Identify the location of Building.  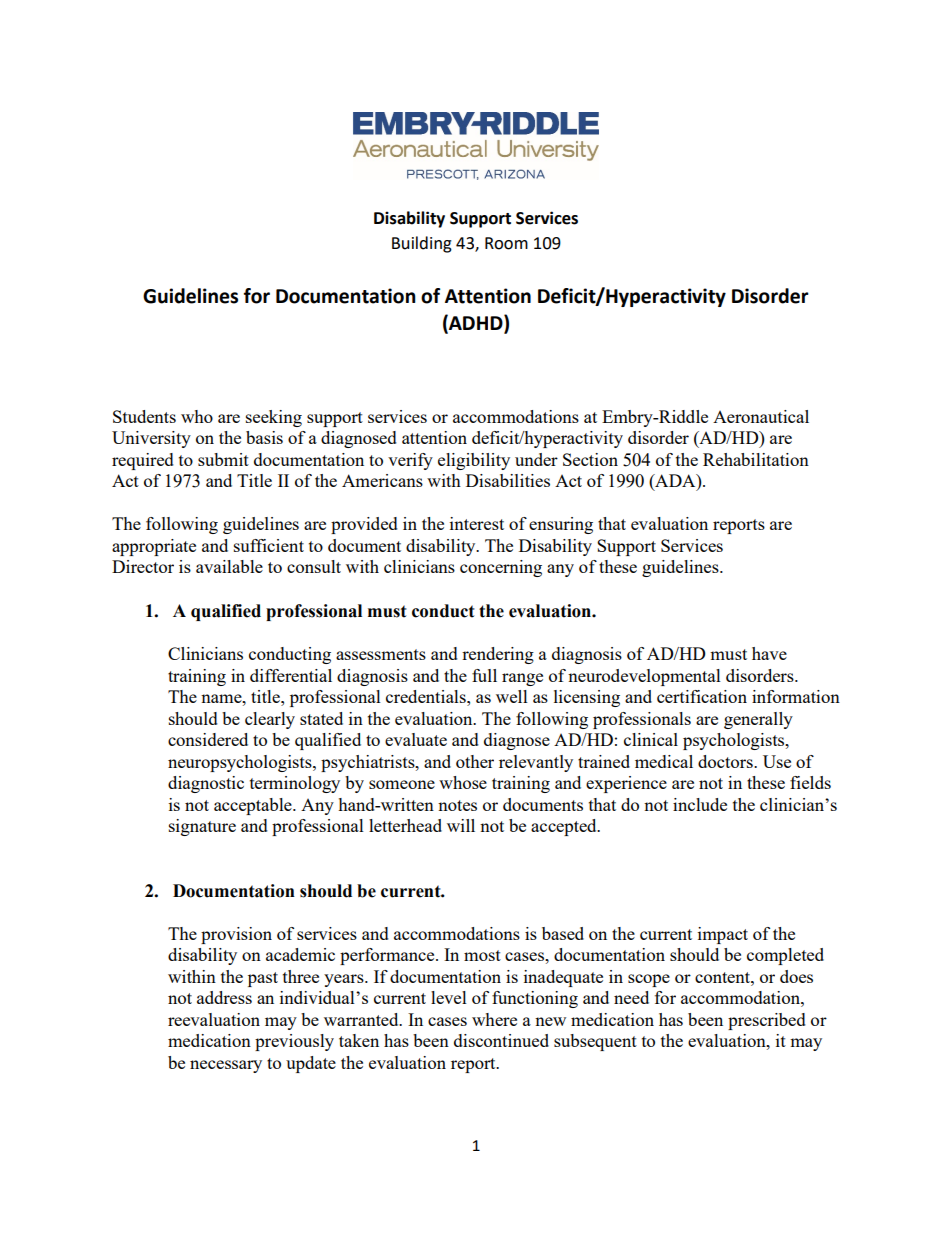
(422, 244).
